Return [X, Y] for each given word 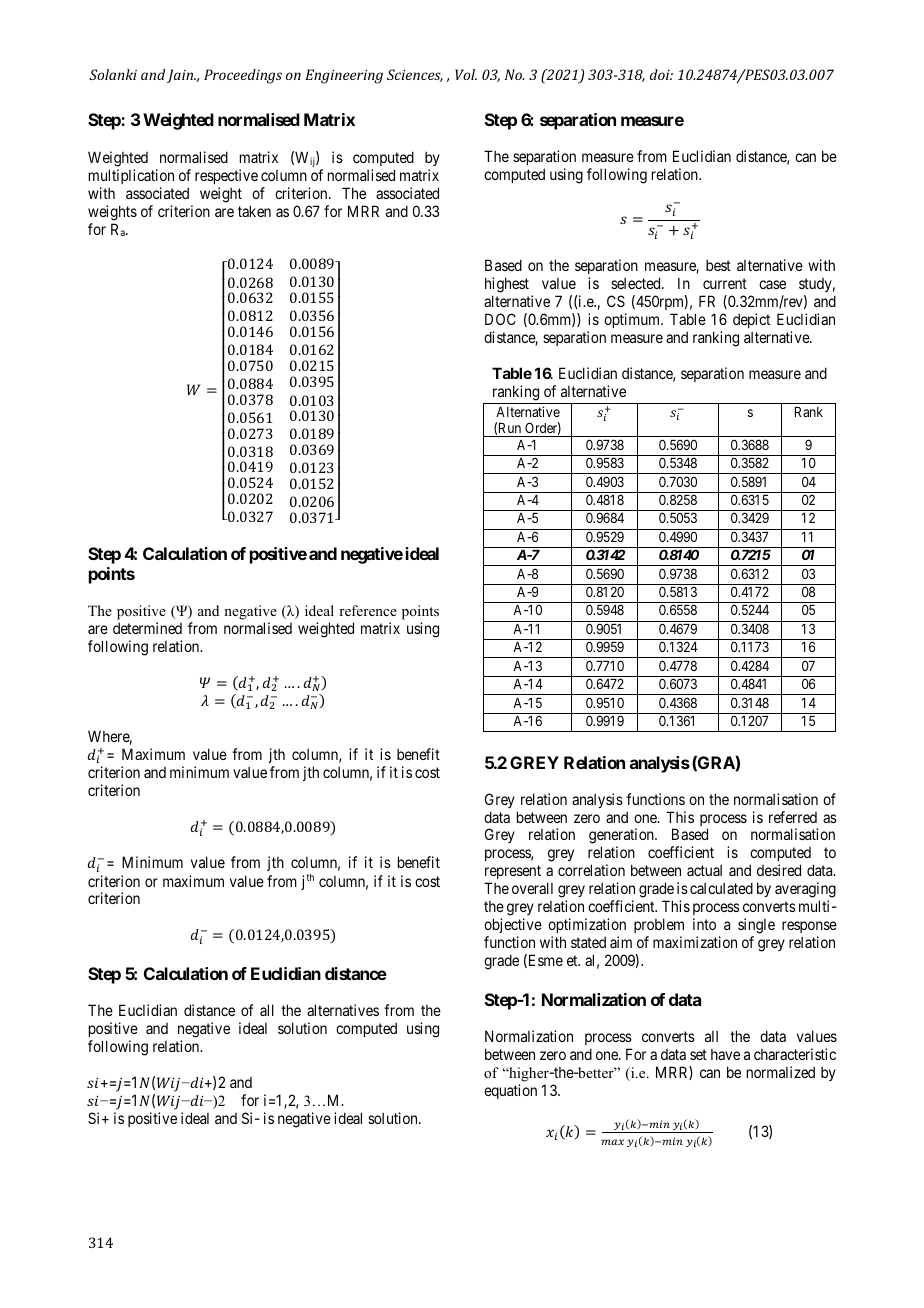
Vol [466, 74]
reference [368, 610]
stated [588, 942]
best [718, 265]
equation [510, 1091]
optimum [633, 320]
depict [751, 320]
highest [508, 286]
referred [793, 817]
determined [147, 628]
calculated [721, 888]
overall [532, 888]
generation [622, 837]
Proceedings [243, 76]
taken [254, 211]
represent [513, 874]
